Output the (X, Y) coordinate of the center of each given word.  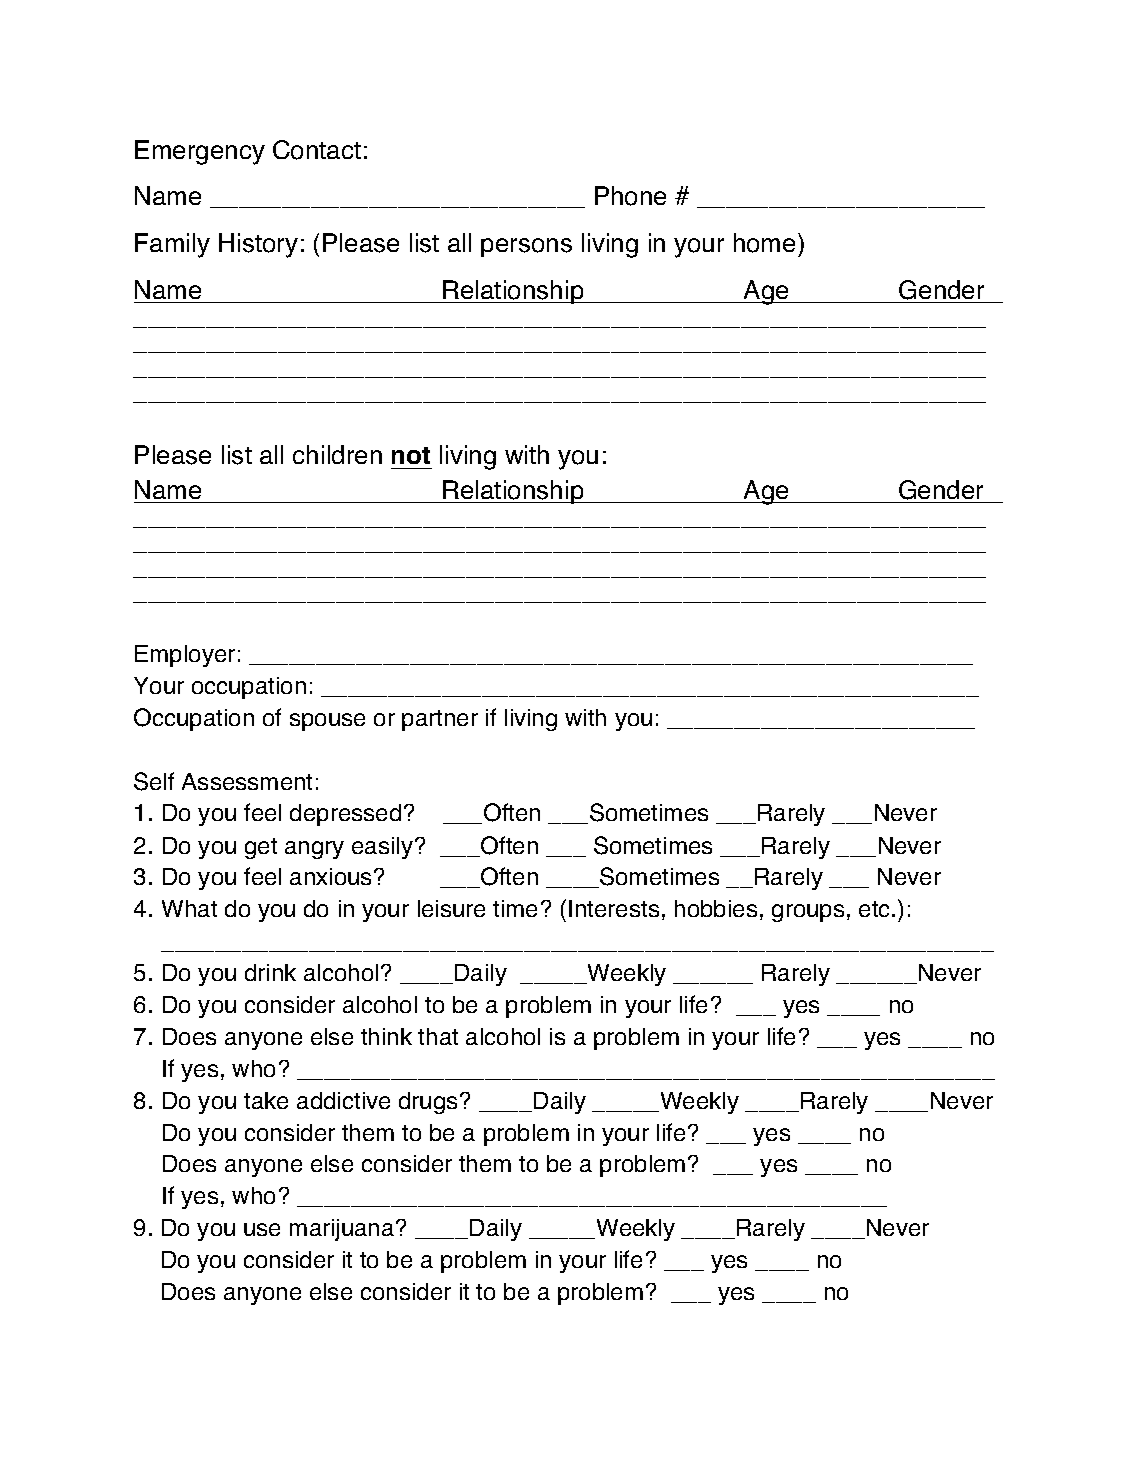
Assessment (247, 781)
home (764, 243)
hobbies (716, 908)
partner (440, 720)
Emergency (200, 152)
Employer (185, 656)
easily (384, 848)
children (337, 454)
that (438, 1036)
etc (876, 909)
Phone (630, 196)
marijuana (343, 1230)
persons (526, 247)
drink (270, 972)
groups (808, 913)
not (411, 455)
